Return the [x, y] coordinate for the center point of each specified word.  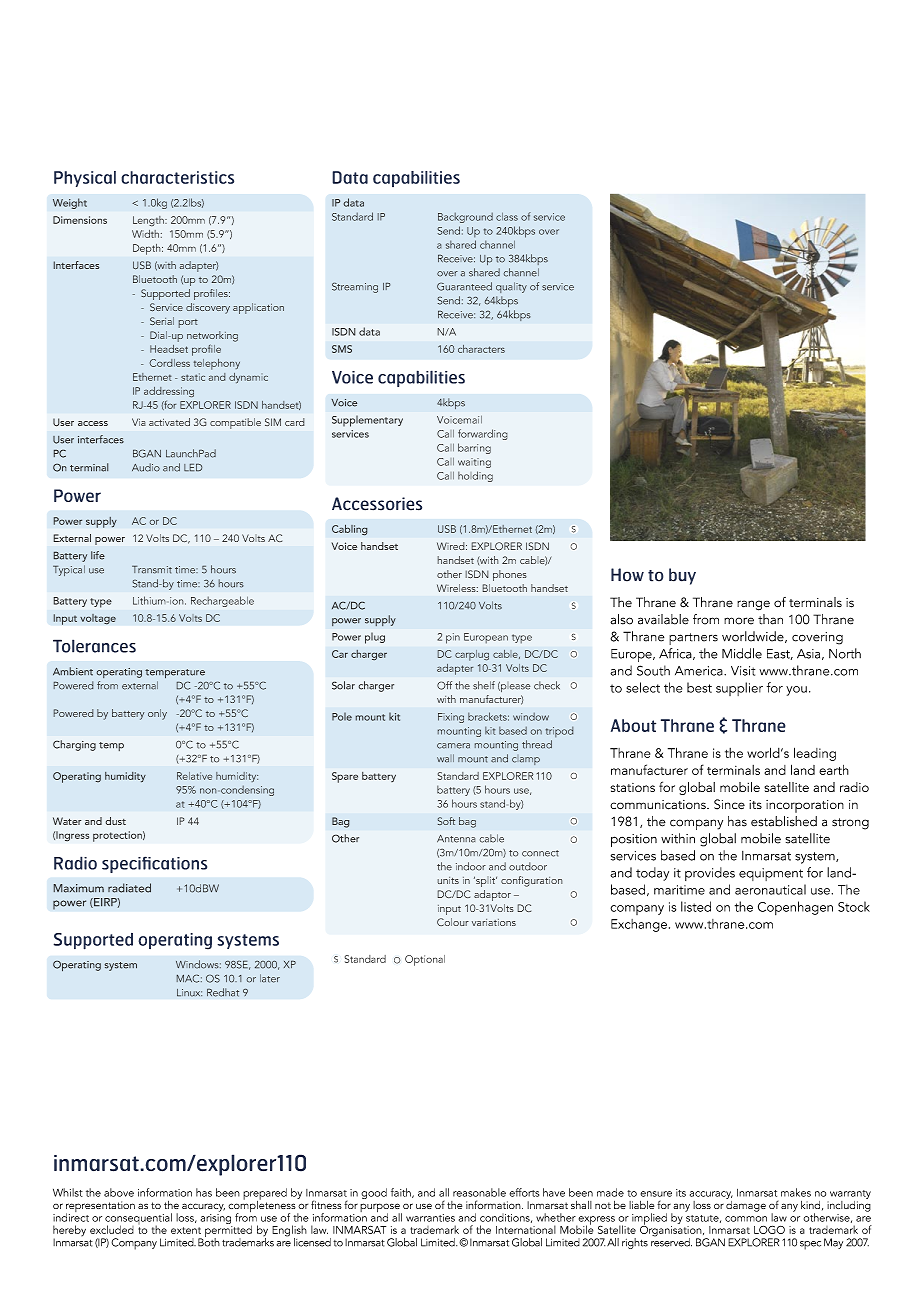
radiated [129, 888]
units [448, 880]
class [507, 217]
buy [682, 576]
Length [149, 221]
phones [510, 575]
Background [465, 218]
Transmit [152, 570]
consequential [138, 1220]
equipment [771, 874]
